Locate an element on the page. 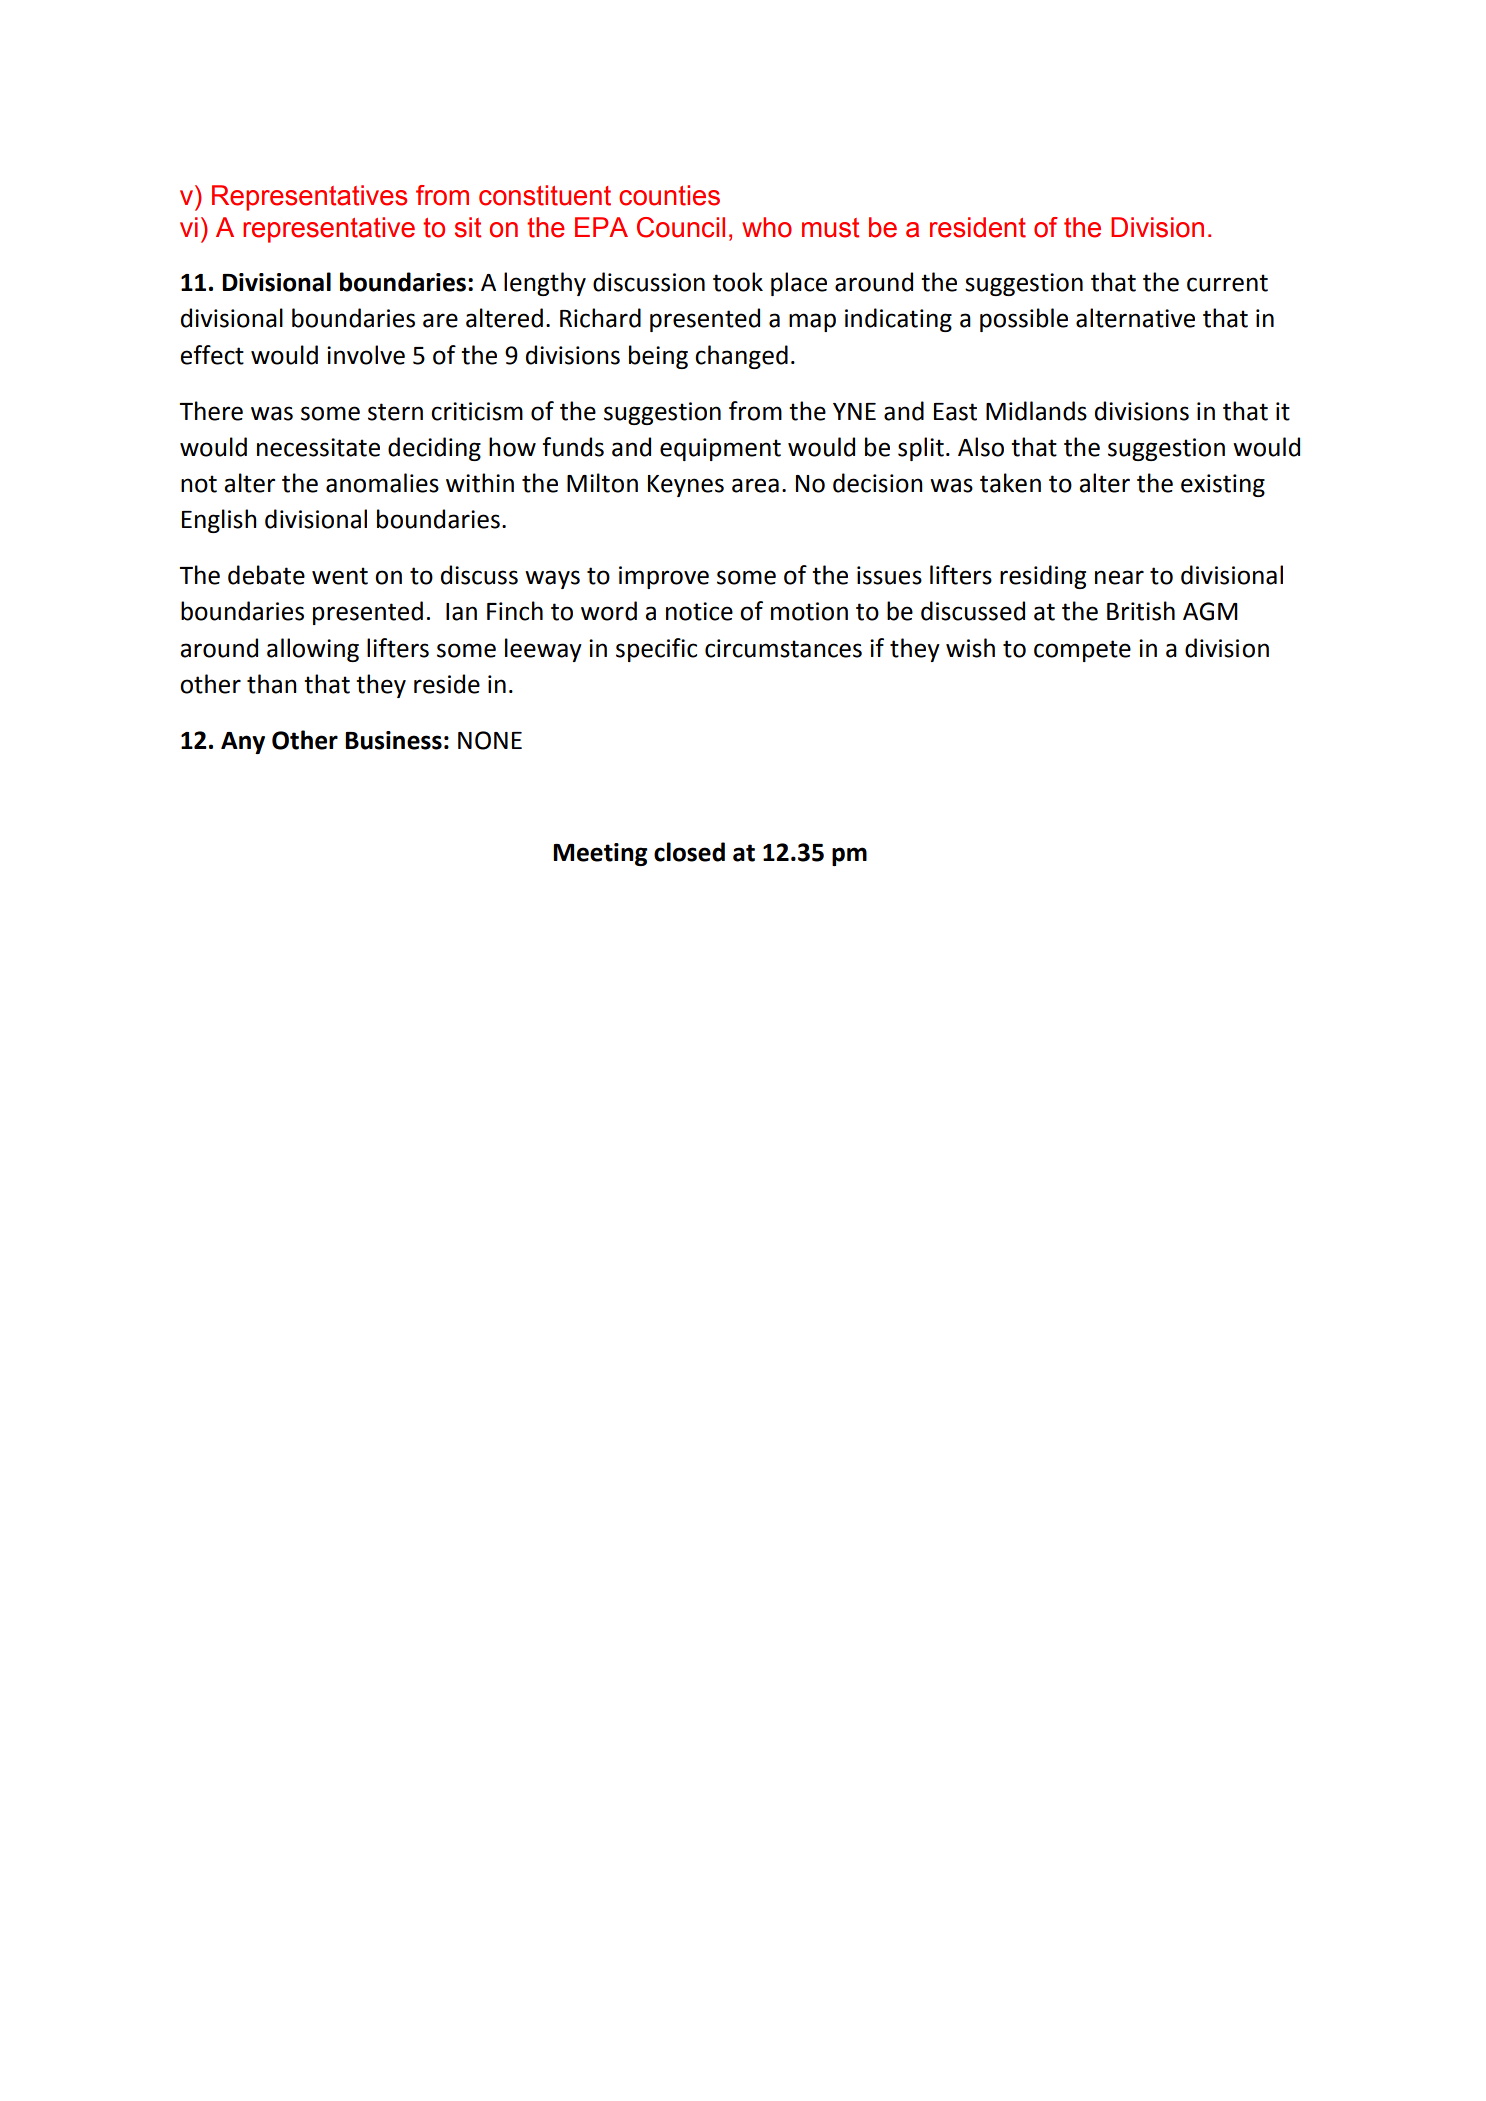 The width and height of the image is (1486, 2101). English is located at coordinates (219, 521).
